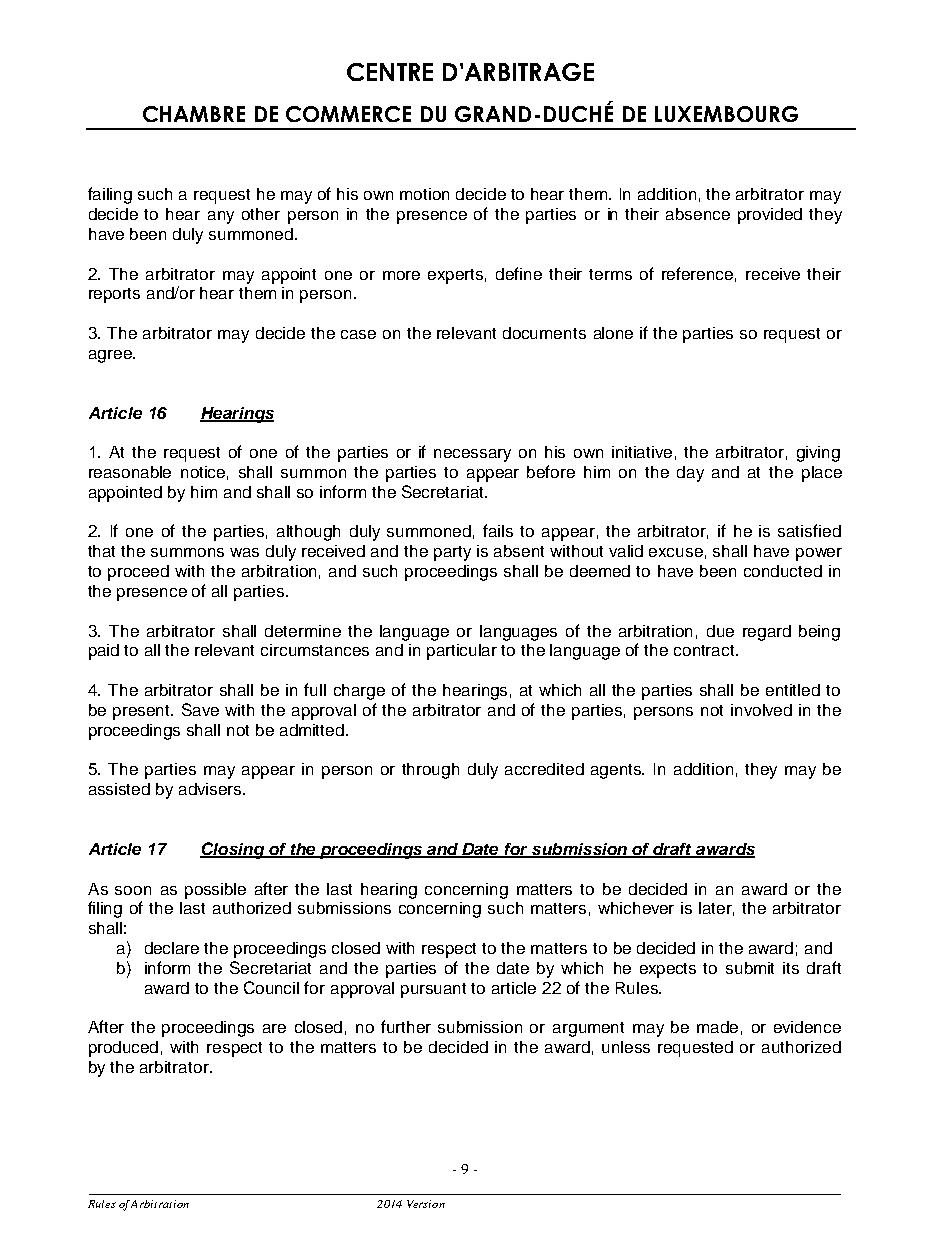 The width and height of the image is (952, 1233). What do you see at coordinates (211, 789) in the image?
I see `advisers` at bounding box center [211, 789].
